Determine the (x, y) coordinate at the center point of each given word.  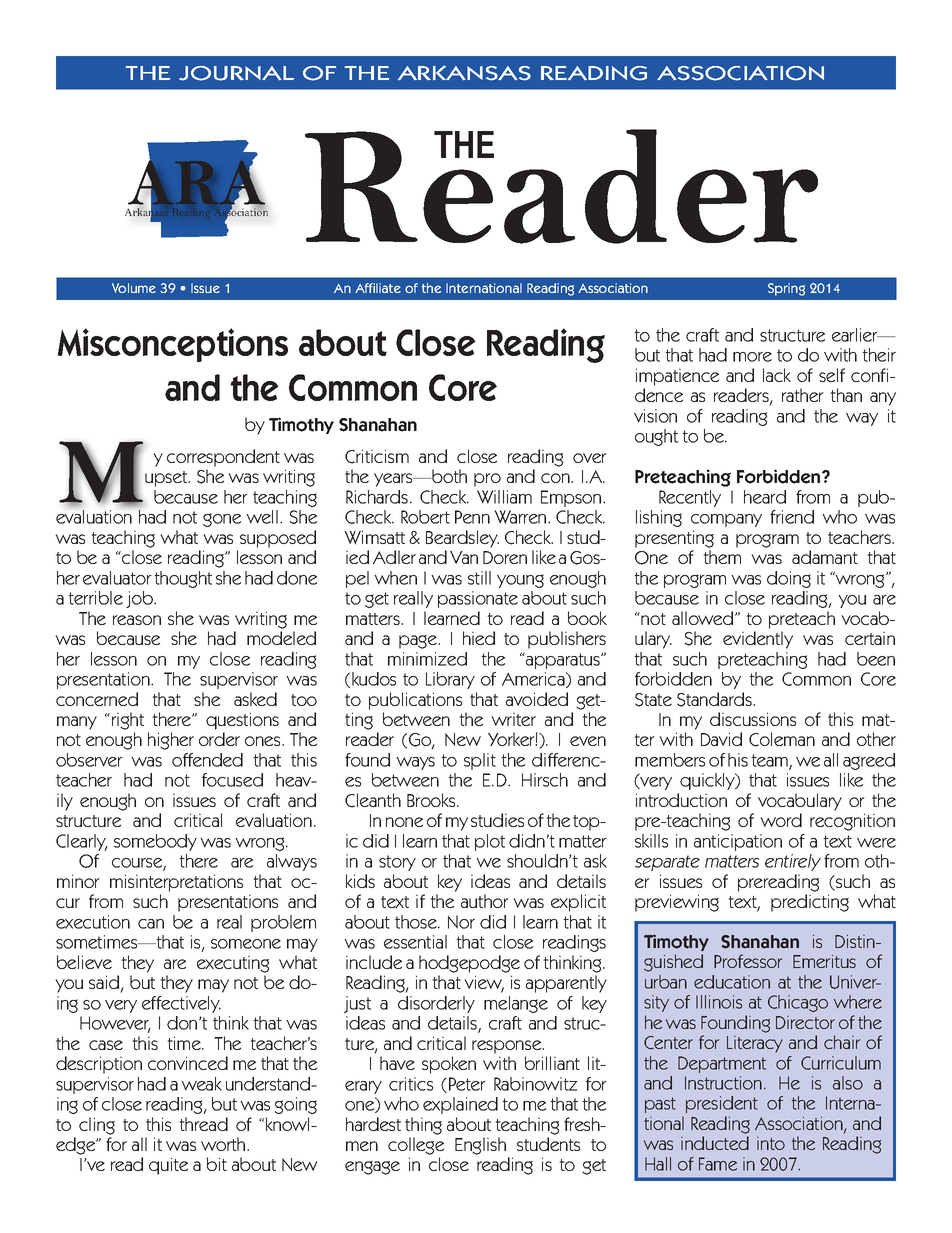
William (504, 497)
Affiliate (378, 288)
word (781, 820)
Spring (786, 289)
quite (168, 1166)
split (480, 761)
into (771, 1143)
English (480, 1146)
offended (207, 760)
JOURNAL (236, 73)
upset (167, 479)
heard (765, 497)
